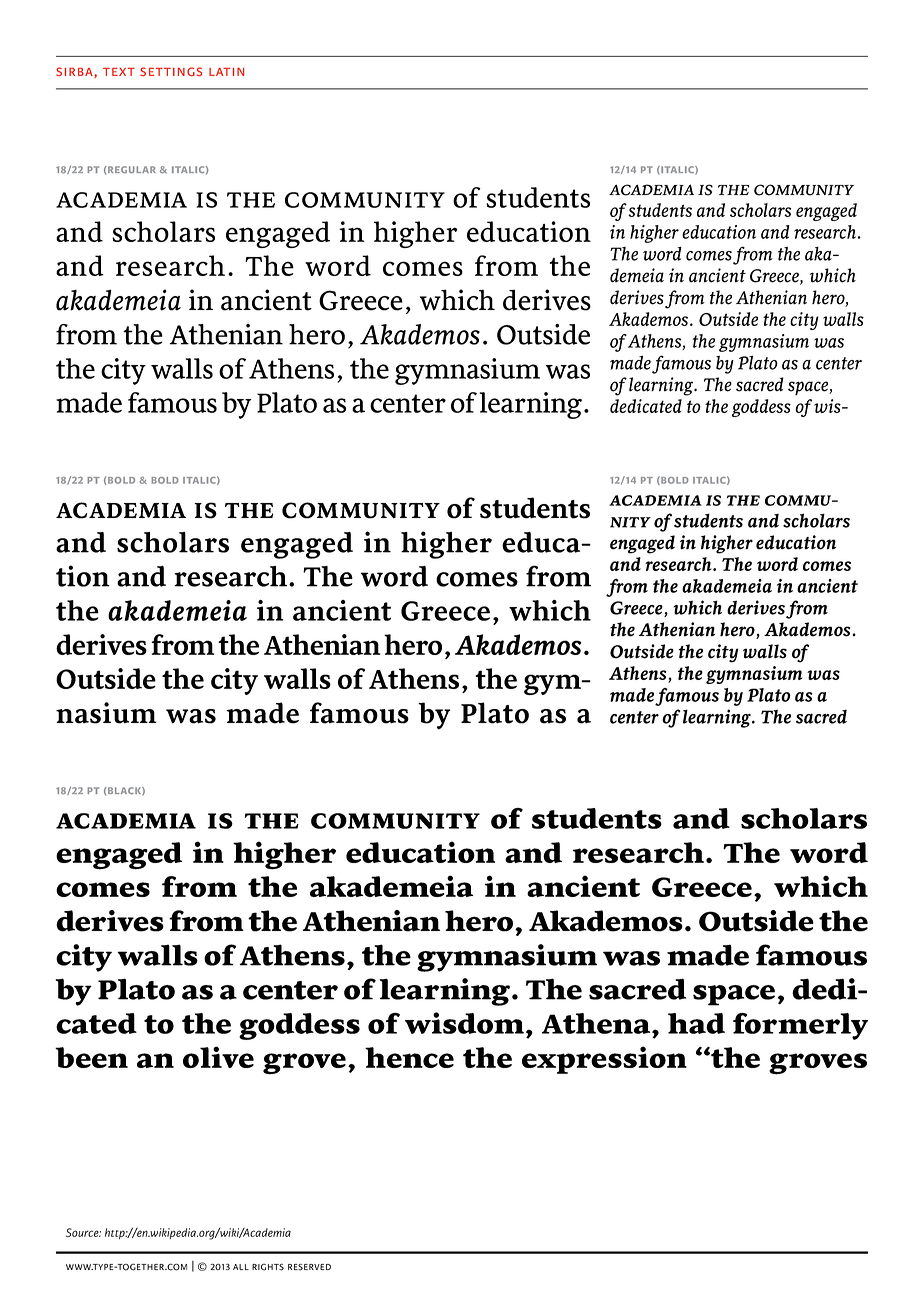 The height and width of the screenshot is (1308, 924). What do you see at coordinates (604, 1060) in the screenshot?
I see `expression` at bounding box center [604, 1060].
